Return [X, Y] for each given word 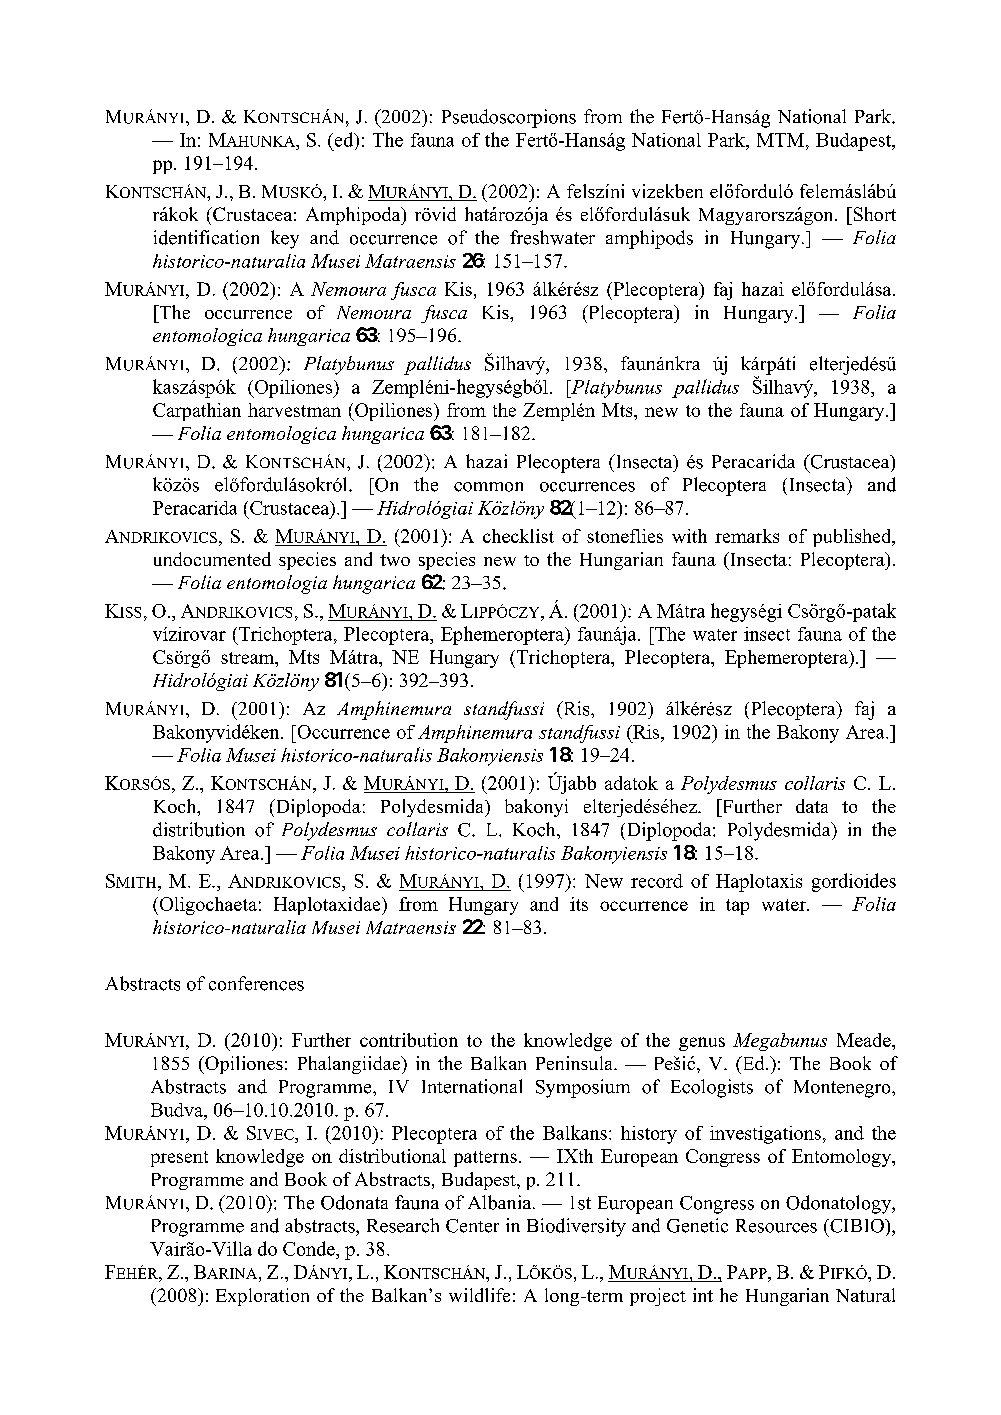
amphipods [649, 239]
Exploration [262, 1297]
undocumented [212, 559]
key [285, 239]
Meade [865, 1040]
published [853, 538]
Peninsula [575, 1063]
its [579, 904]
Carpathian [197, 412]
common [488, 487]
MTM [782, 140]
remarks [747, 536]
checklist [518, 536]
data [812, 806]
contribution [409, 1040]
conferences [256, 983]
